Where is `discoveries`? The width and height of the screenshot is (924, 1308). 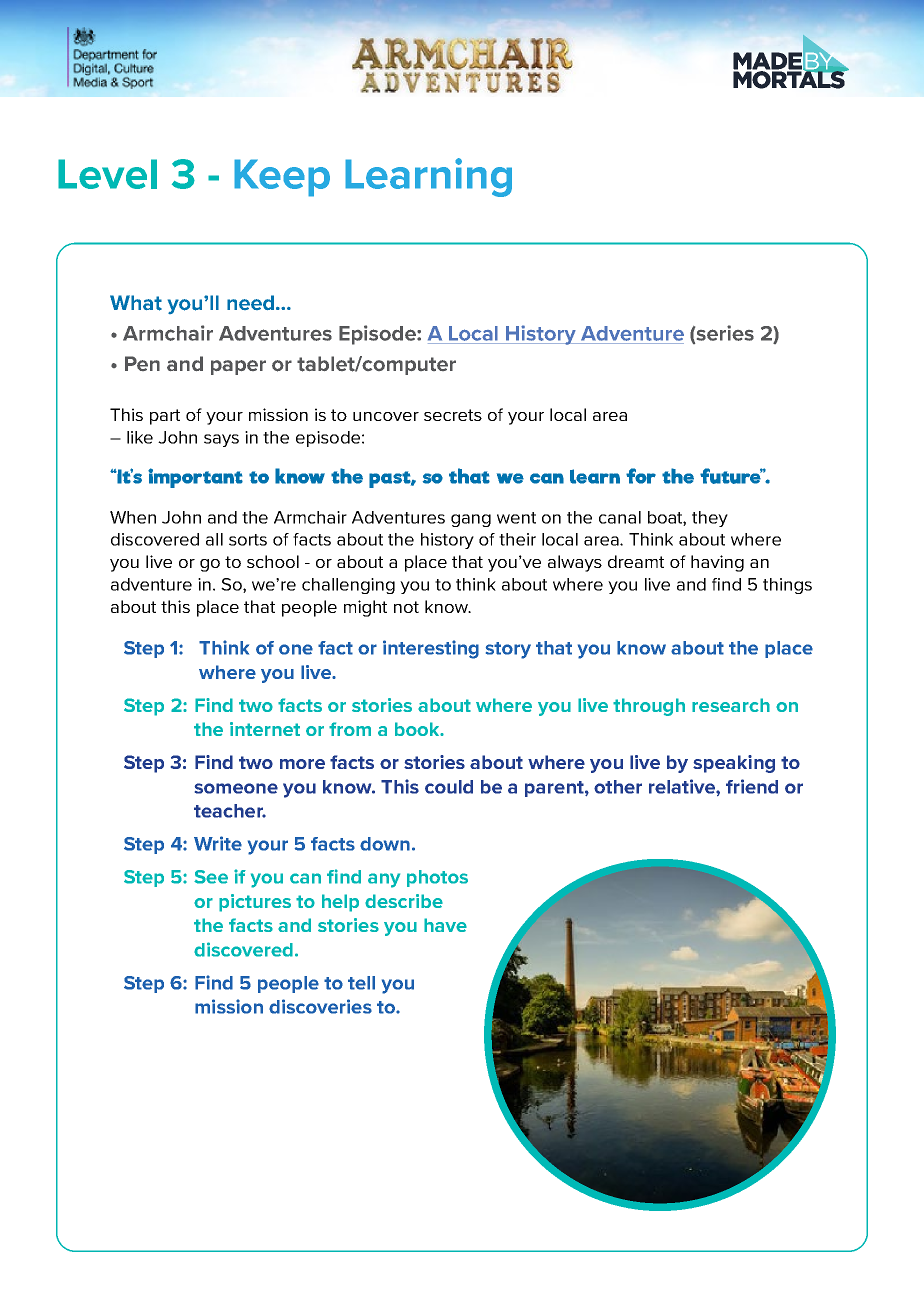 discoveries is located at coordinates (320, 1006).
